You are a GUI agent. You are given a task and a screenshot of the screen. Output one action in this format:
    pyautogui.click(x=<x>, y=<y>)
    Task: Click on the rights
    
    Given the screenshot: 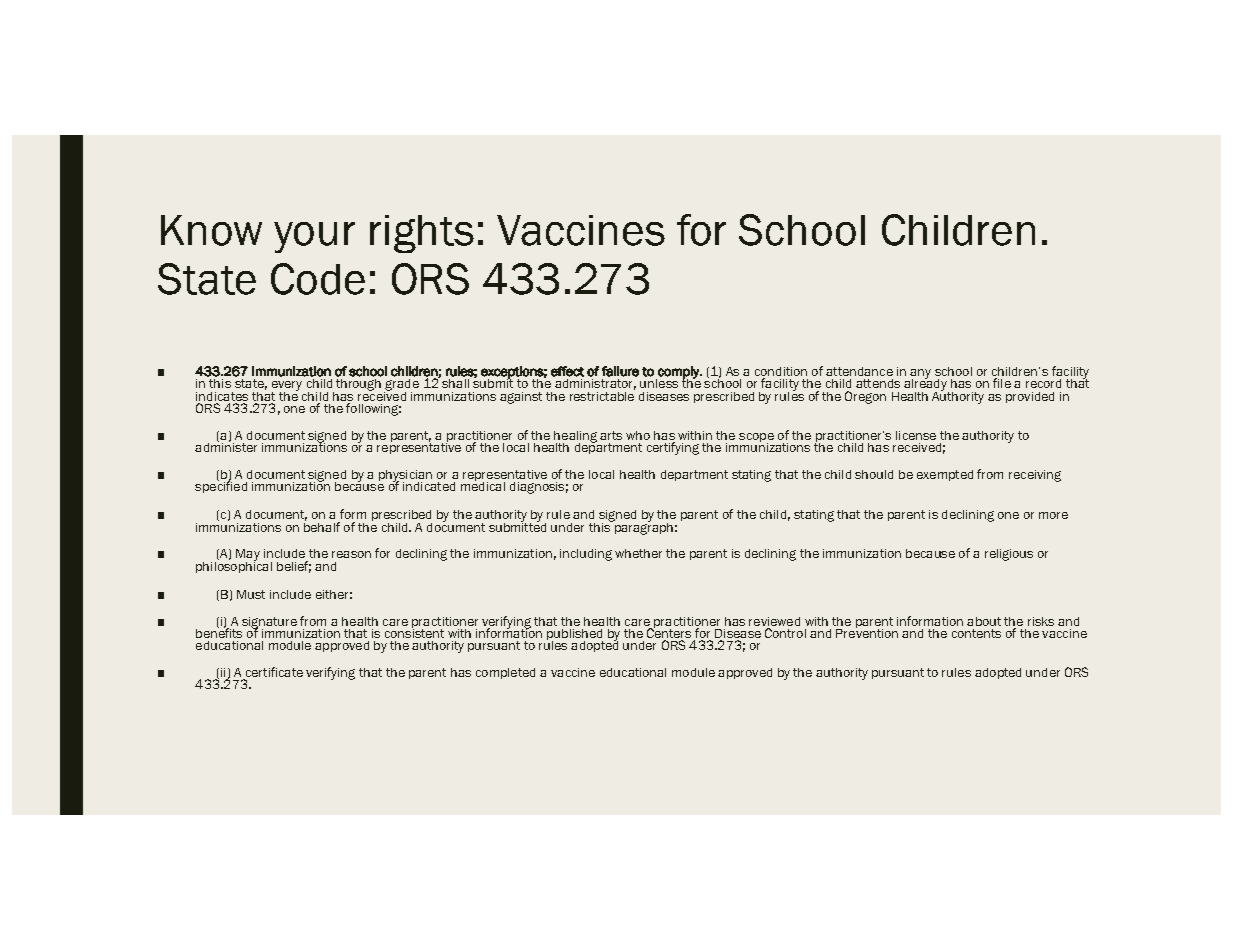 What is the action you would take?
    pyautogui.click(x=422, y=234)
